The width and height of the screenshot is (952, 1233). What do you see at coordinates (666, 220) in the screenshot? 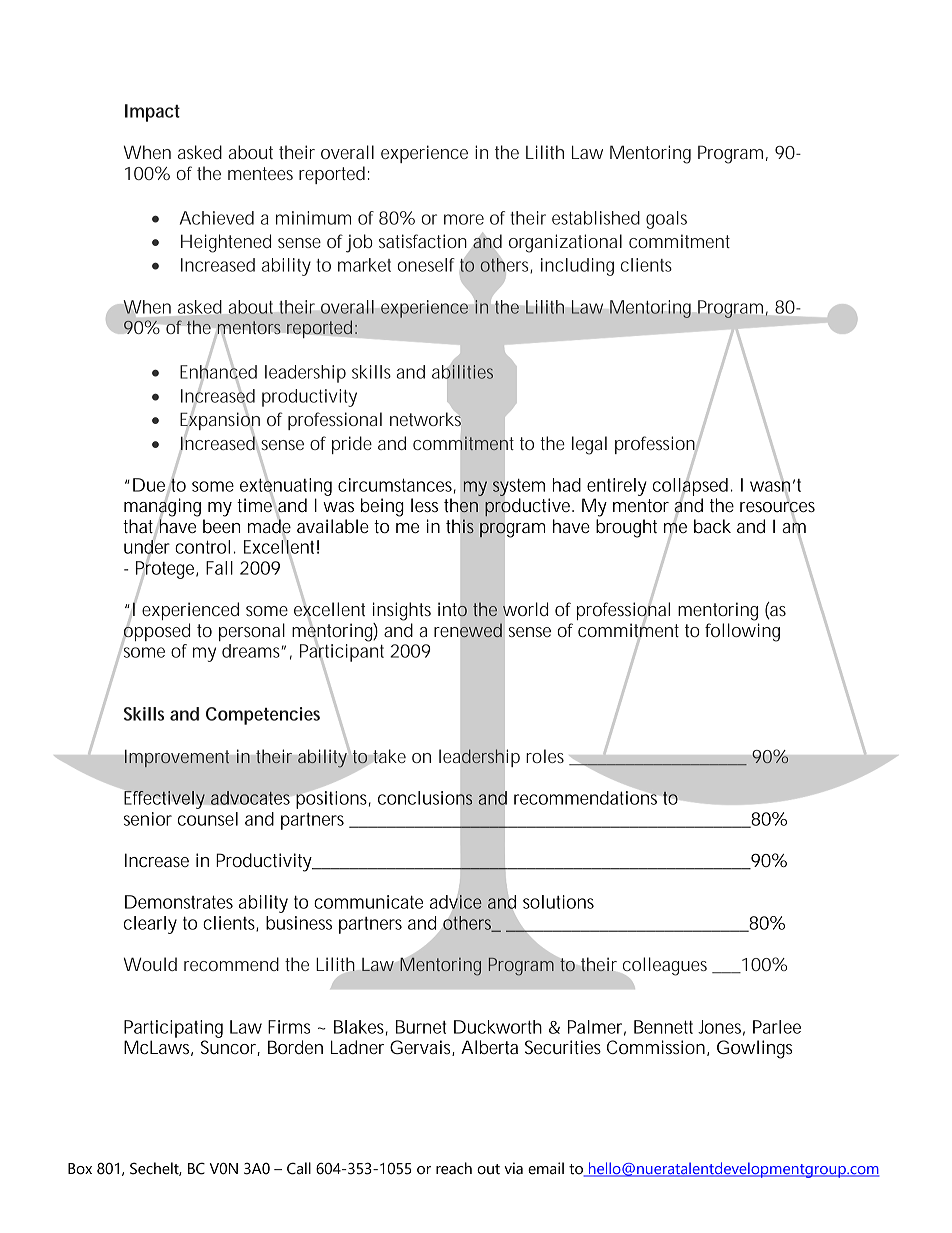
I see `goals` at bounding box center [666, 220].
